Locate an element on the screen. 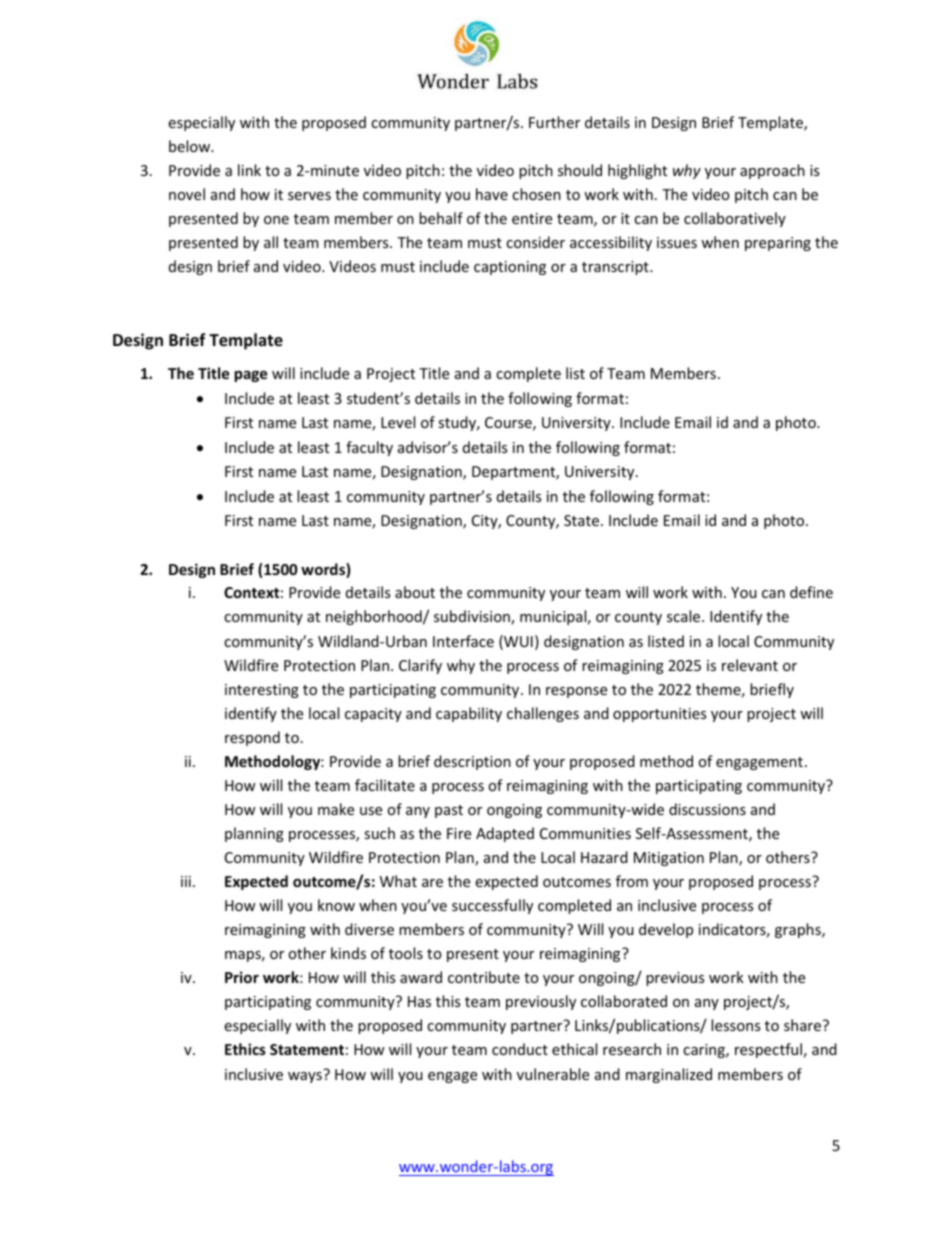  description is located at coordinates (472, 762).
